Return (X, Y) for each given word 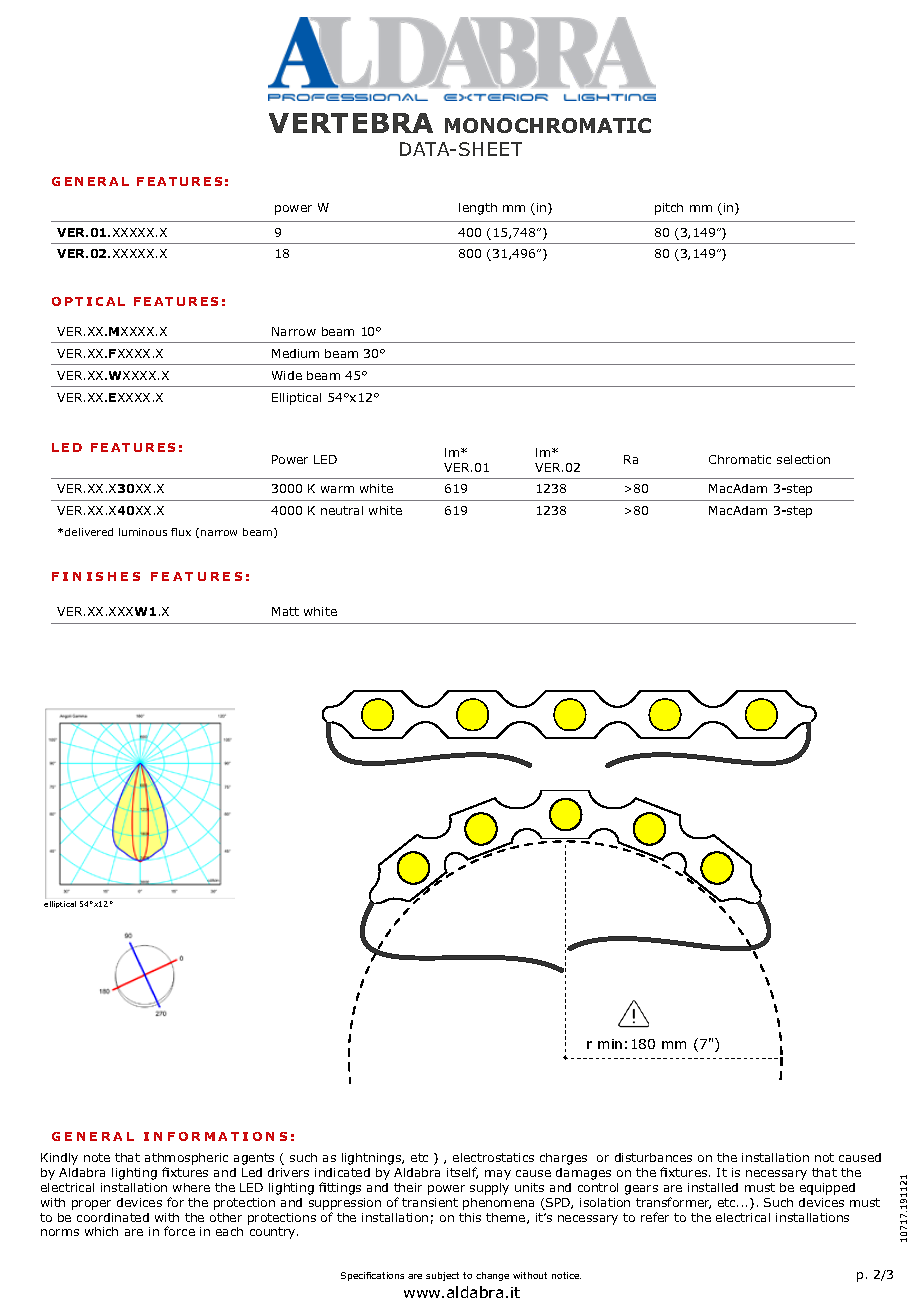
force (179, 1231)
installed (713, 1187)
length (478, 209)
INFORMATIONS (215, 1136)
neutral (342, 510)
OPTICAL (88, 301)
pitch (669, 209)
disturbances (653, 1157)
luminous (143, 532)
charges (563, 1159)
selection (803, 459)
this (470, 1217)
